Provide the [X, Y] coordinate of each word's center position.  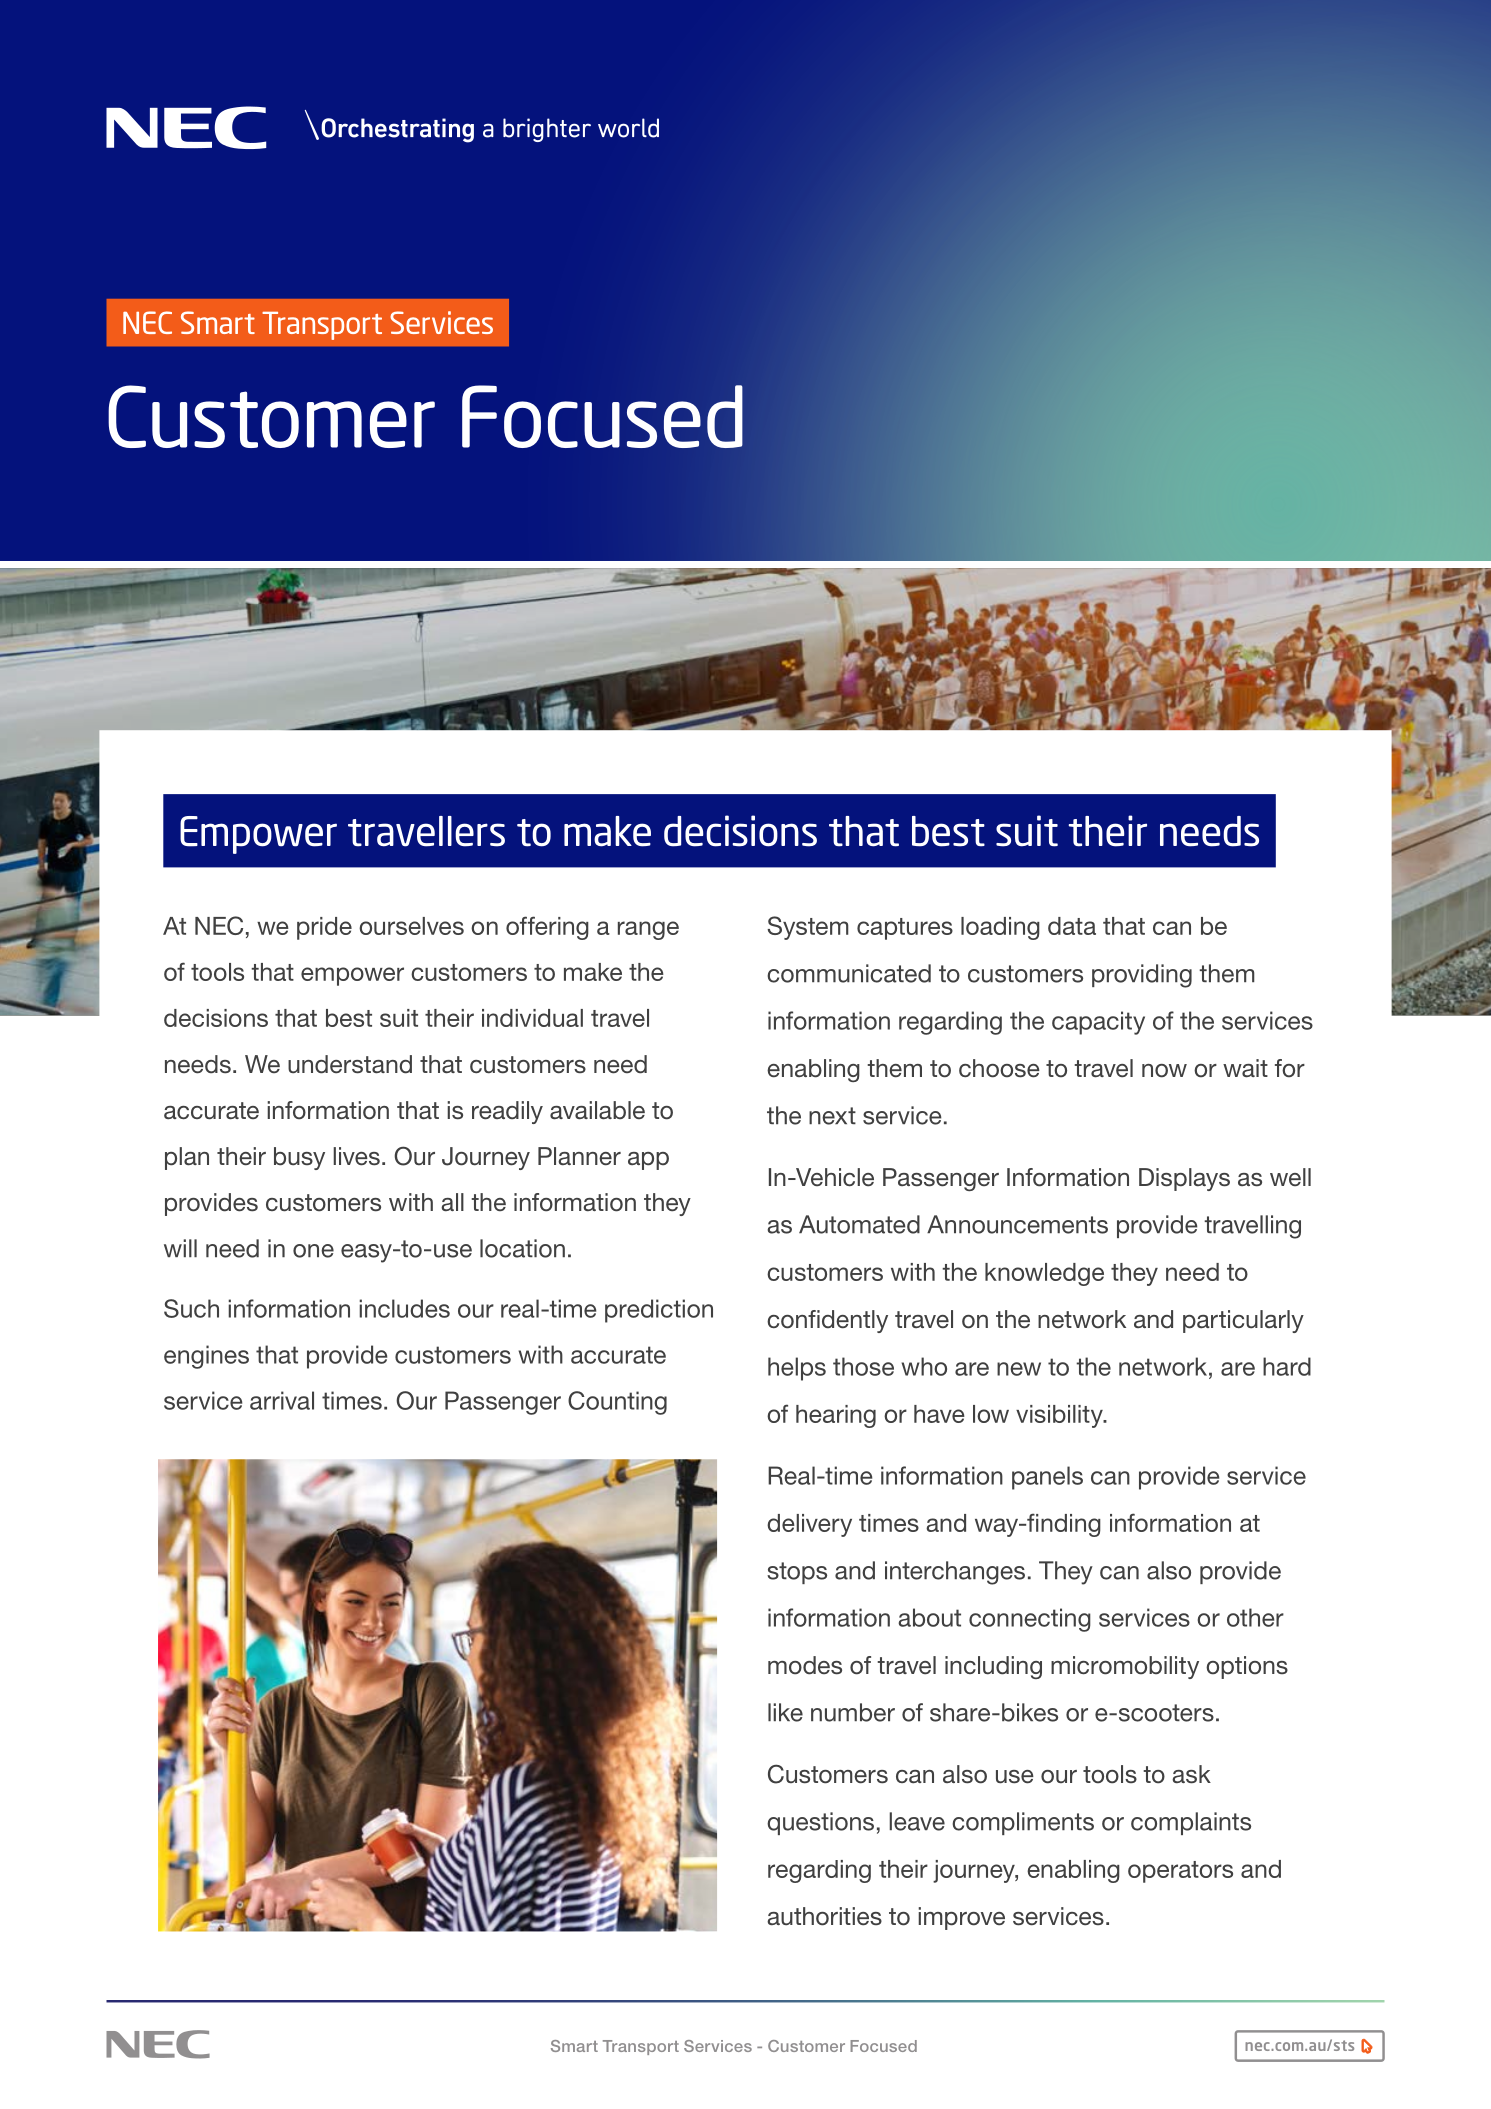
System [808, 928]
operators [1180, 1872]
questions [820, 1823]
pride [324, 928]
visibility [1060, 1416]
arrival [282, 1400]
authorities [824, 1916]
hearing [836, 1416]
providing [1142, 976]
